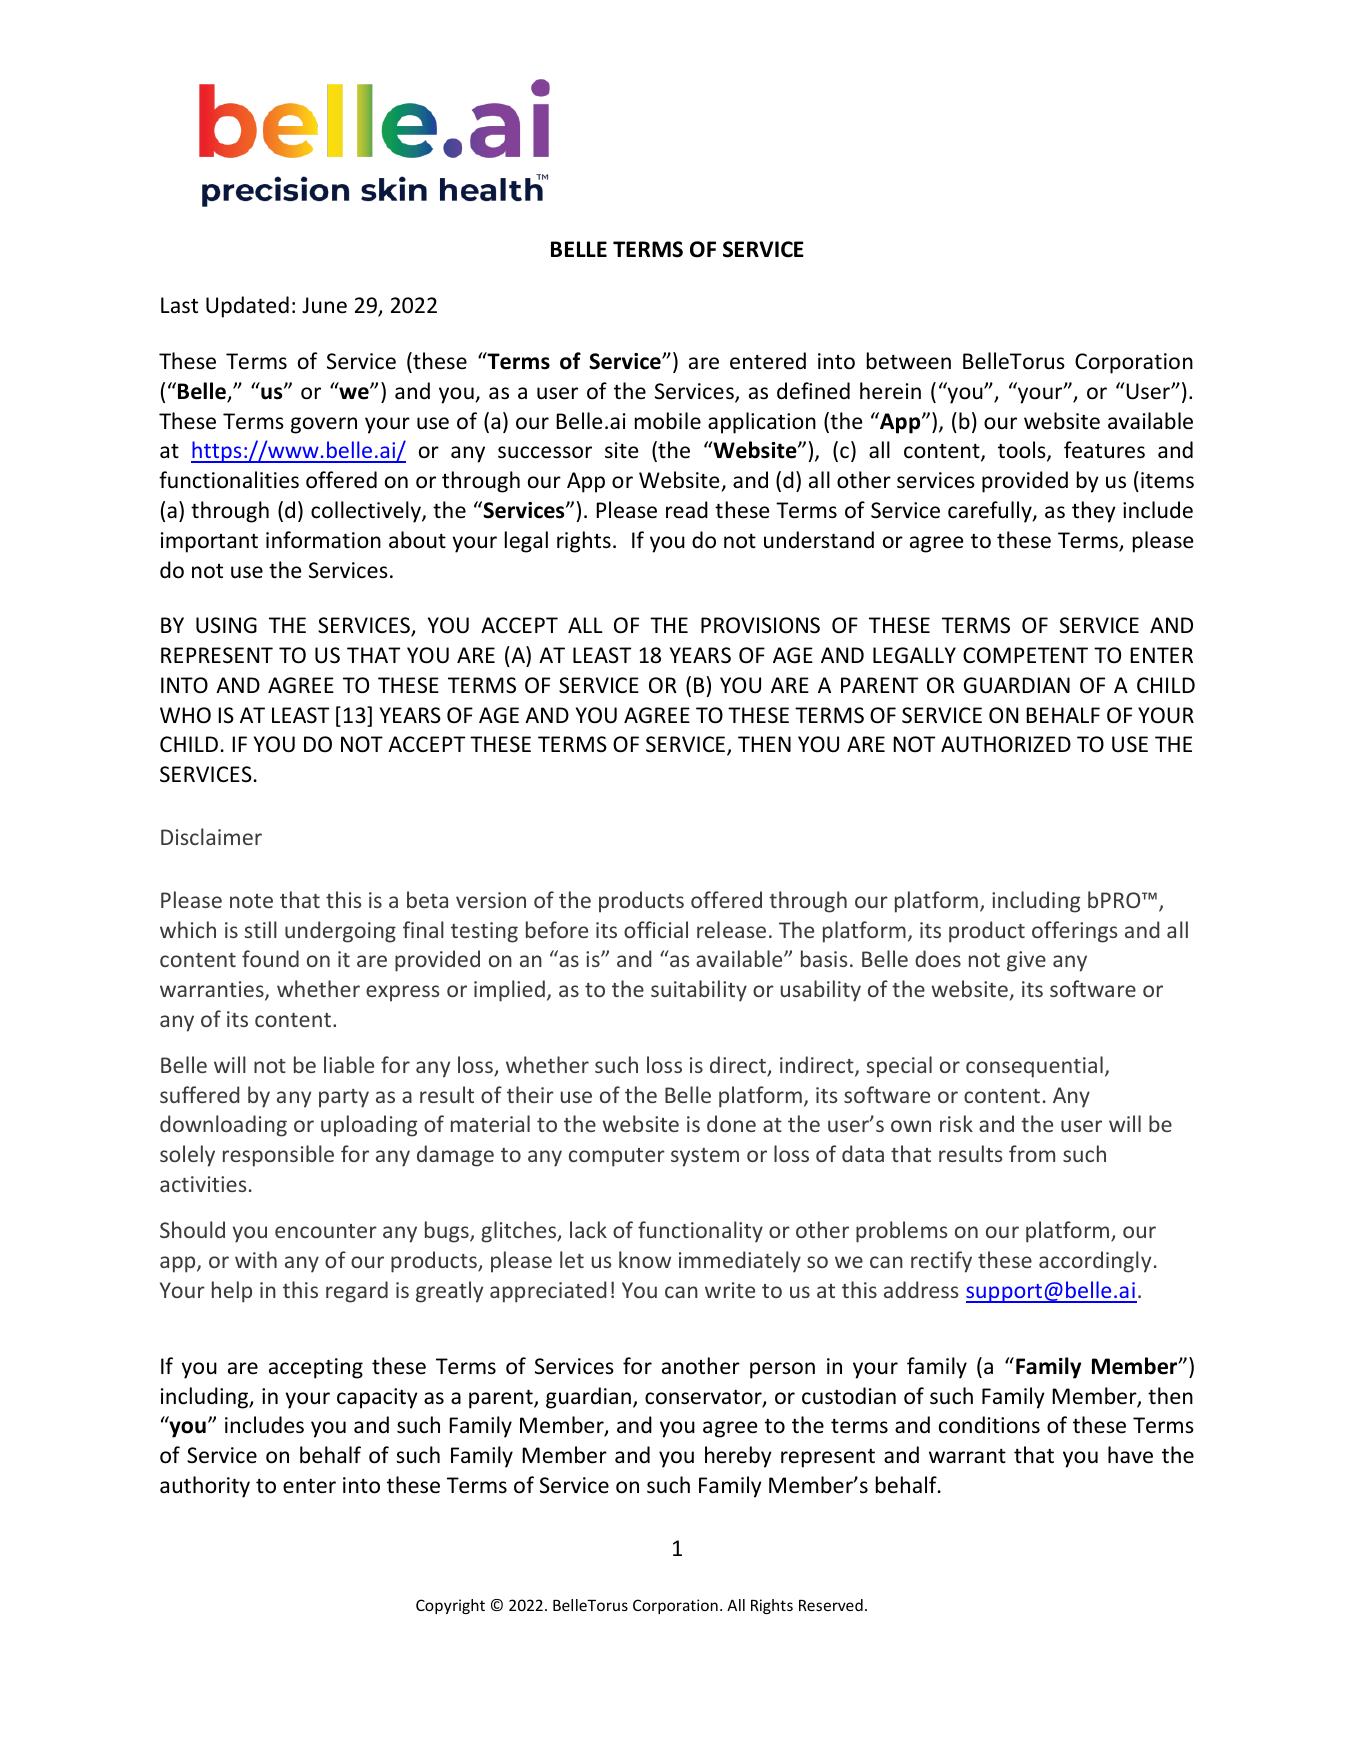 Image resolution: width=1354 pixels, height=1752 pixels. Describe the element at coordinates (656, 929) in the document. I see `official` at that location.
